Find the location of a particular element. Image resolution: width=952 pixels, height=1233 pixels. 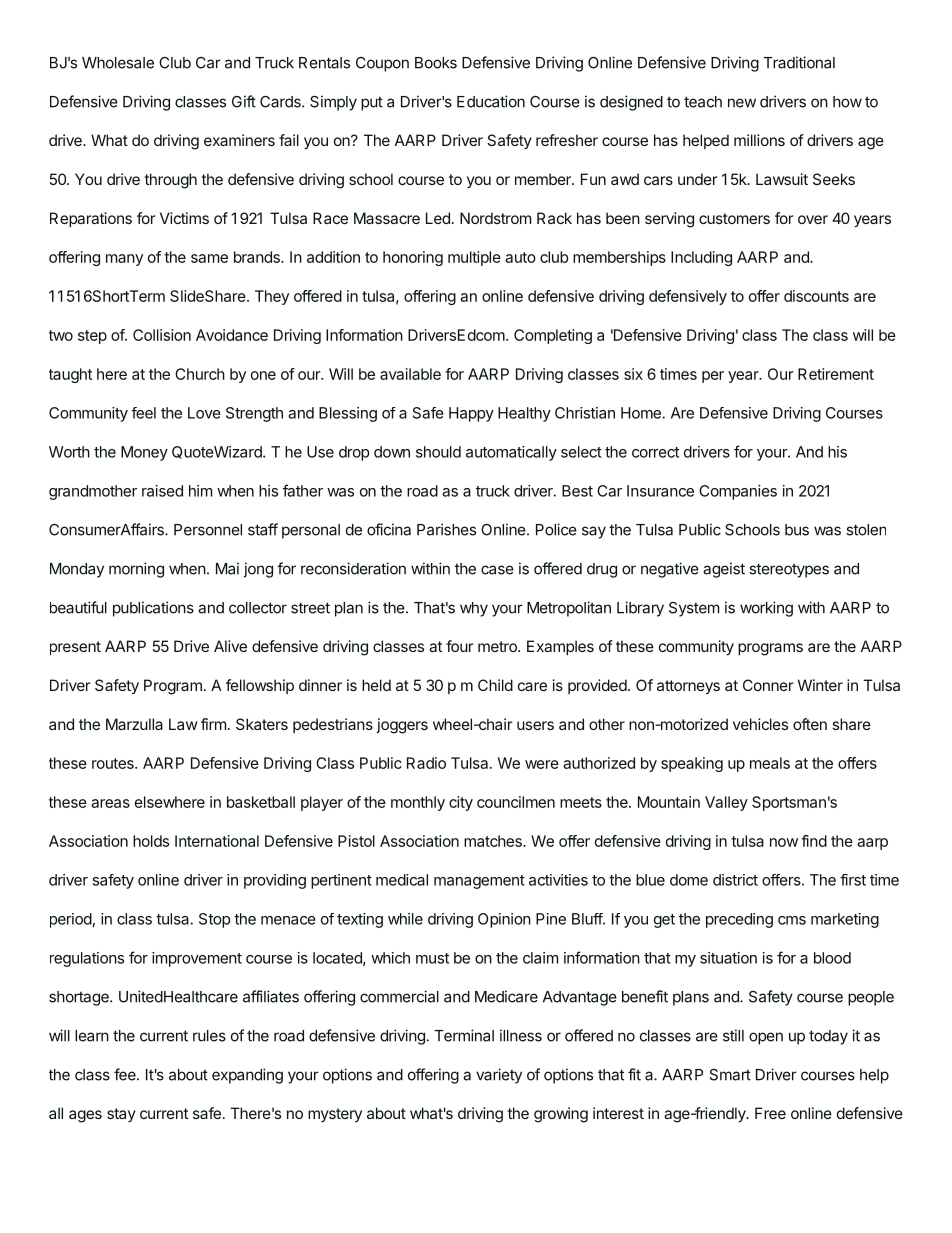

meals is located at coordinates (770, 763).
